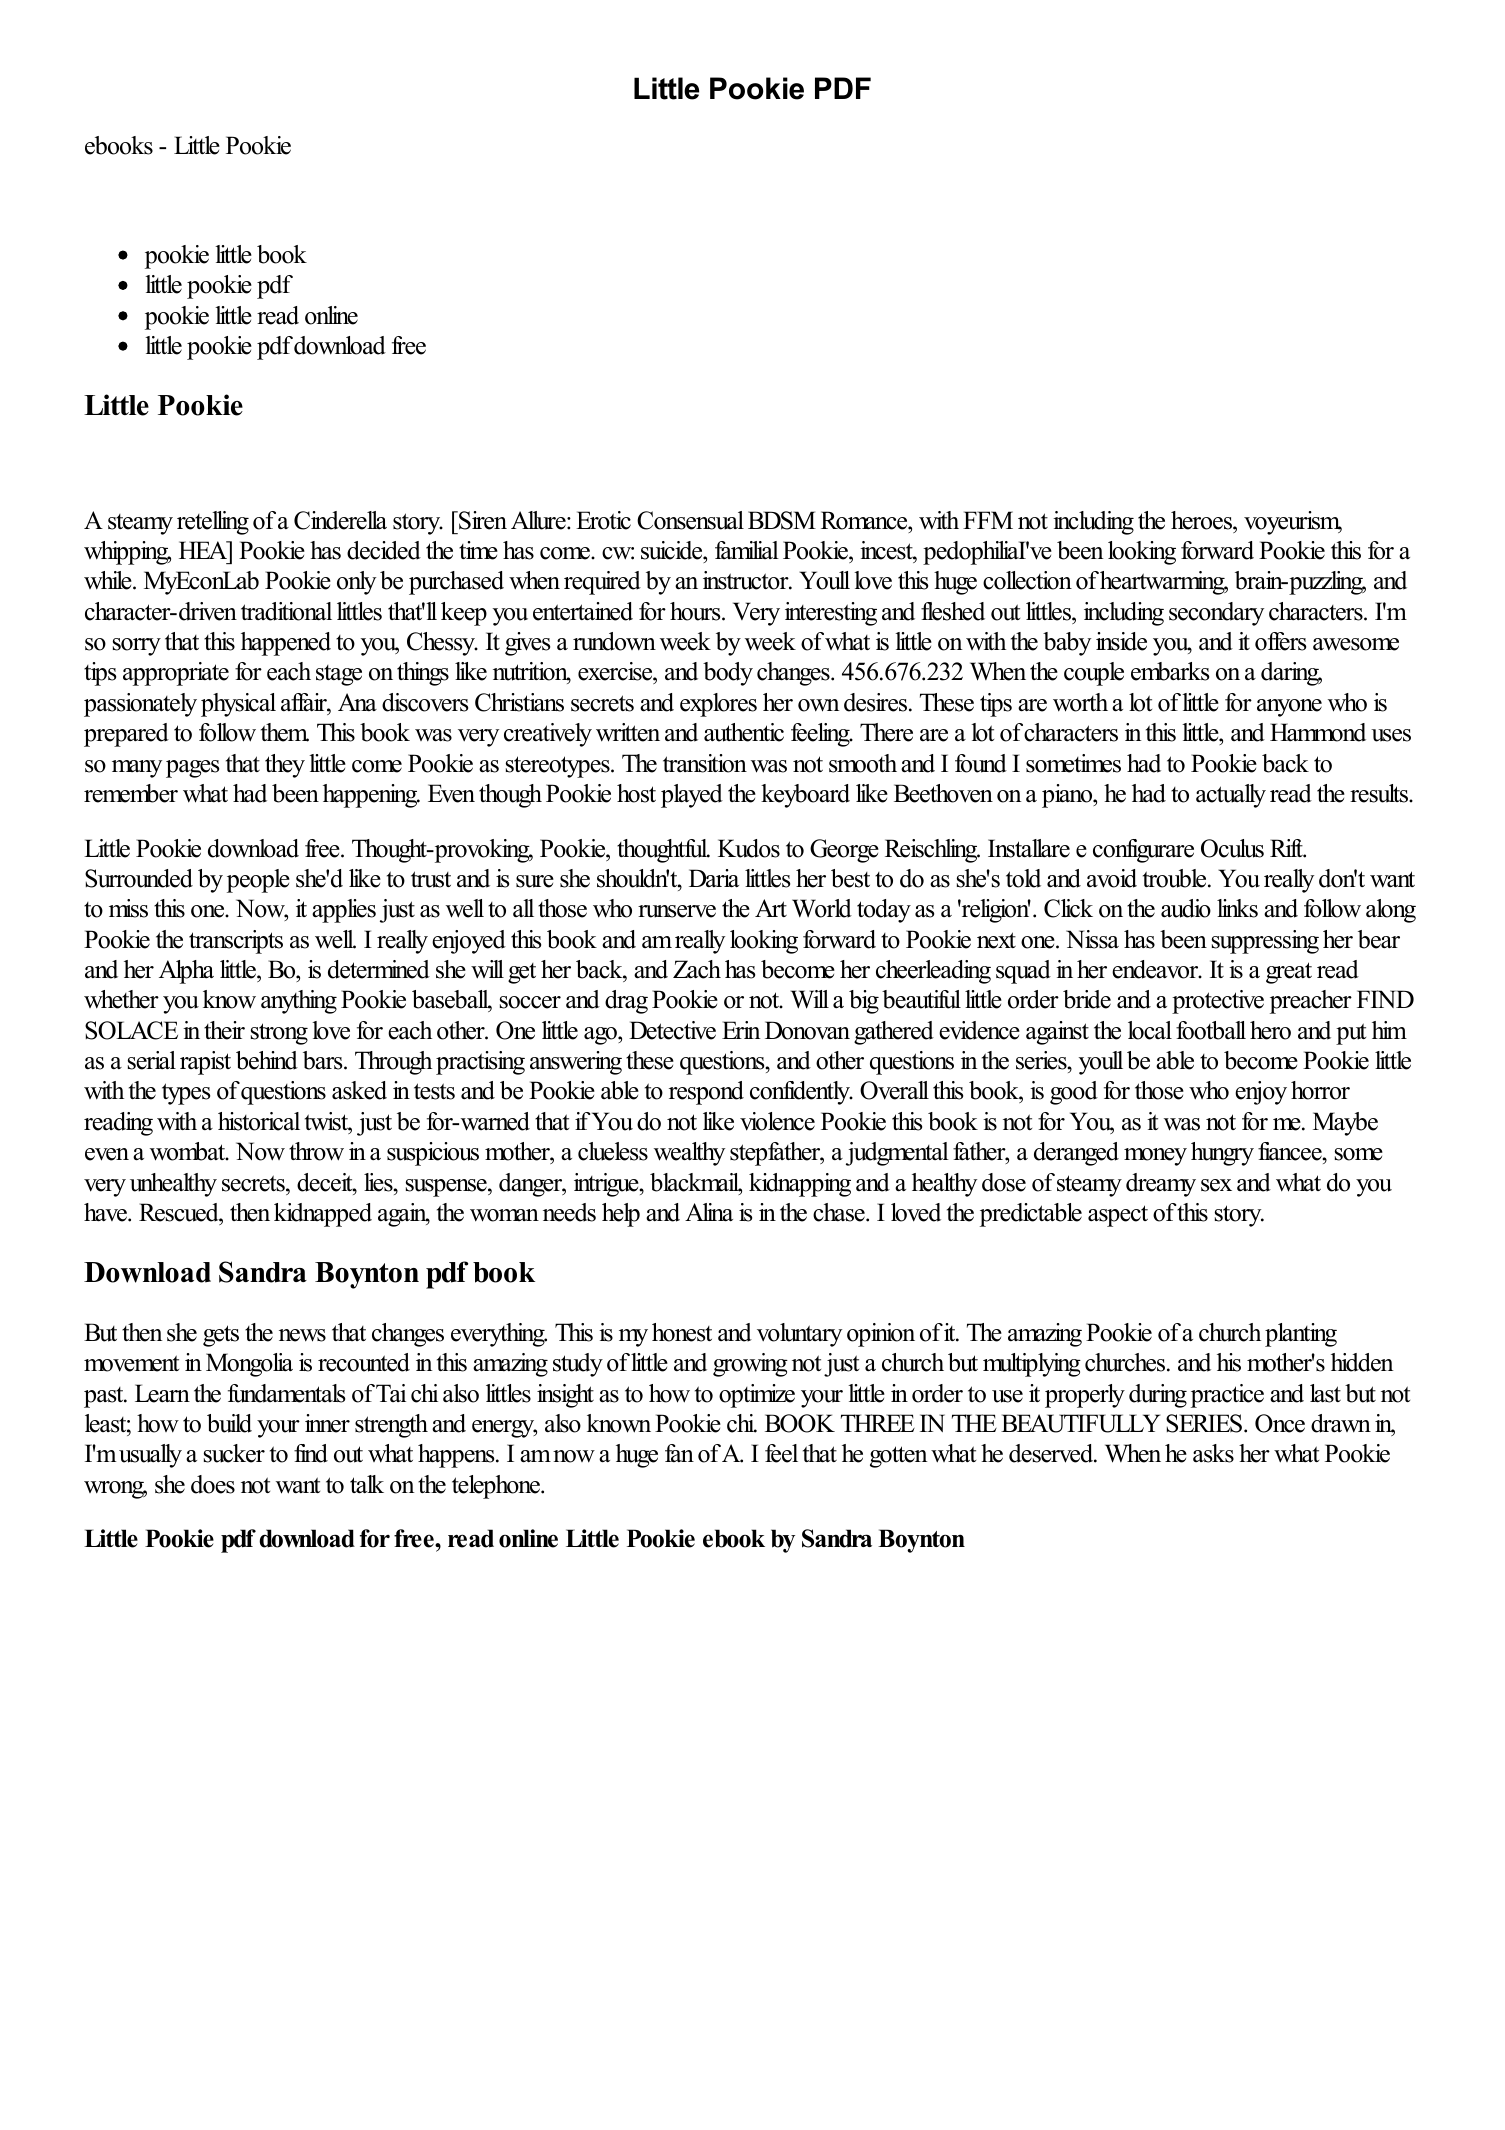  I want to click on known, so click(619, 1423).
